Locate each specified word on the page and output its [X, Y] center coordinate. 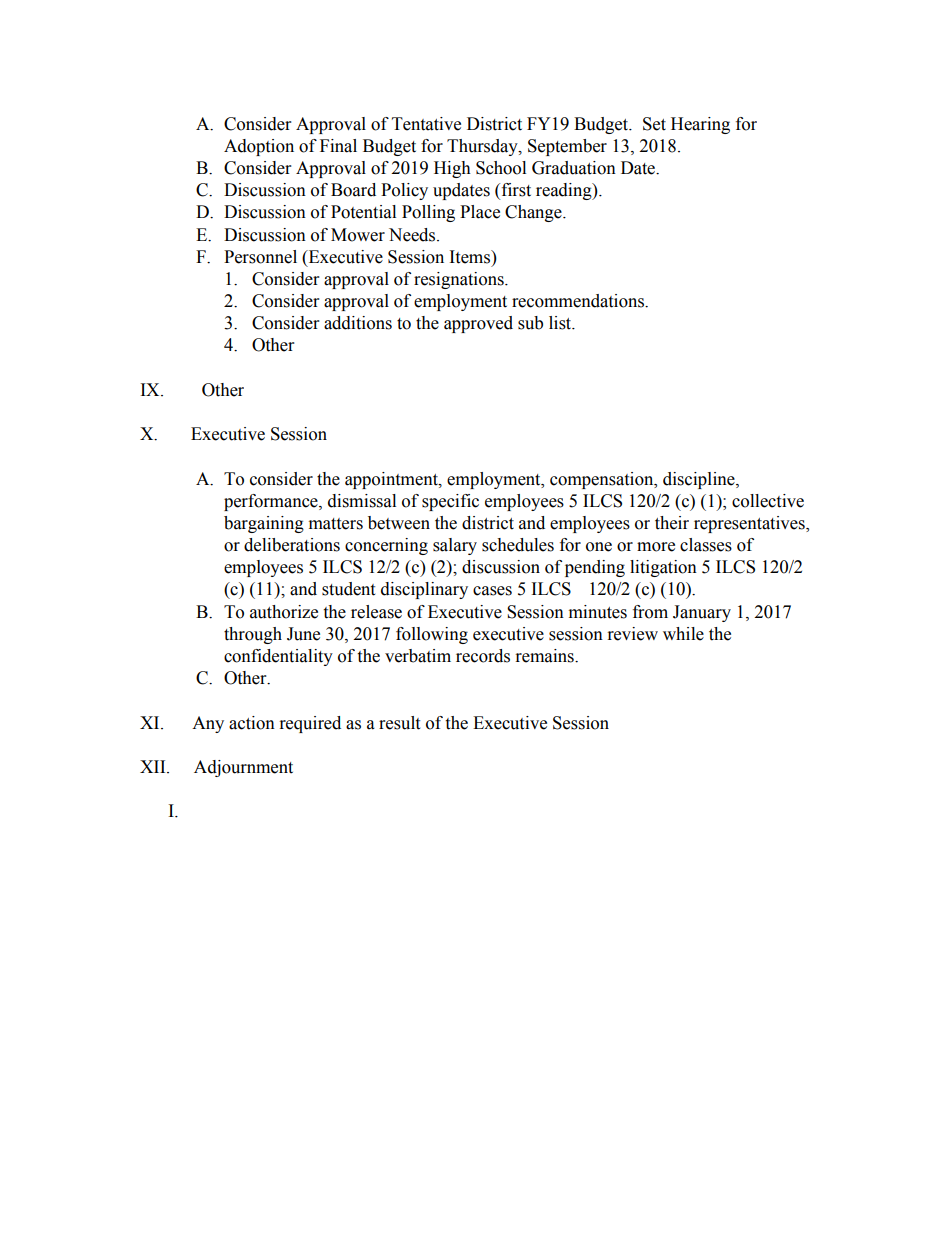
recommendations [579, 301]
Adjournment [243, 768]
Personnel [260, 257]
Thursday [483, 147]
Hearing [700, 125]
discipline [700, 480]
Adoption [259, 147]
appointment [392, 480]
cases [492, 591]
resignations [460, 280]
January [702, 613]
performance [272, 502]
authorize [284, 612]
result [399, 723]
